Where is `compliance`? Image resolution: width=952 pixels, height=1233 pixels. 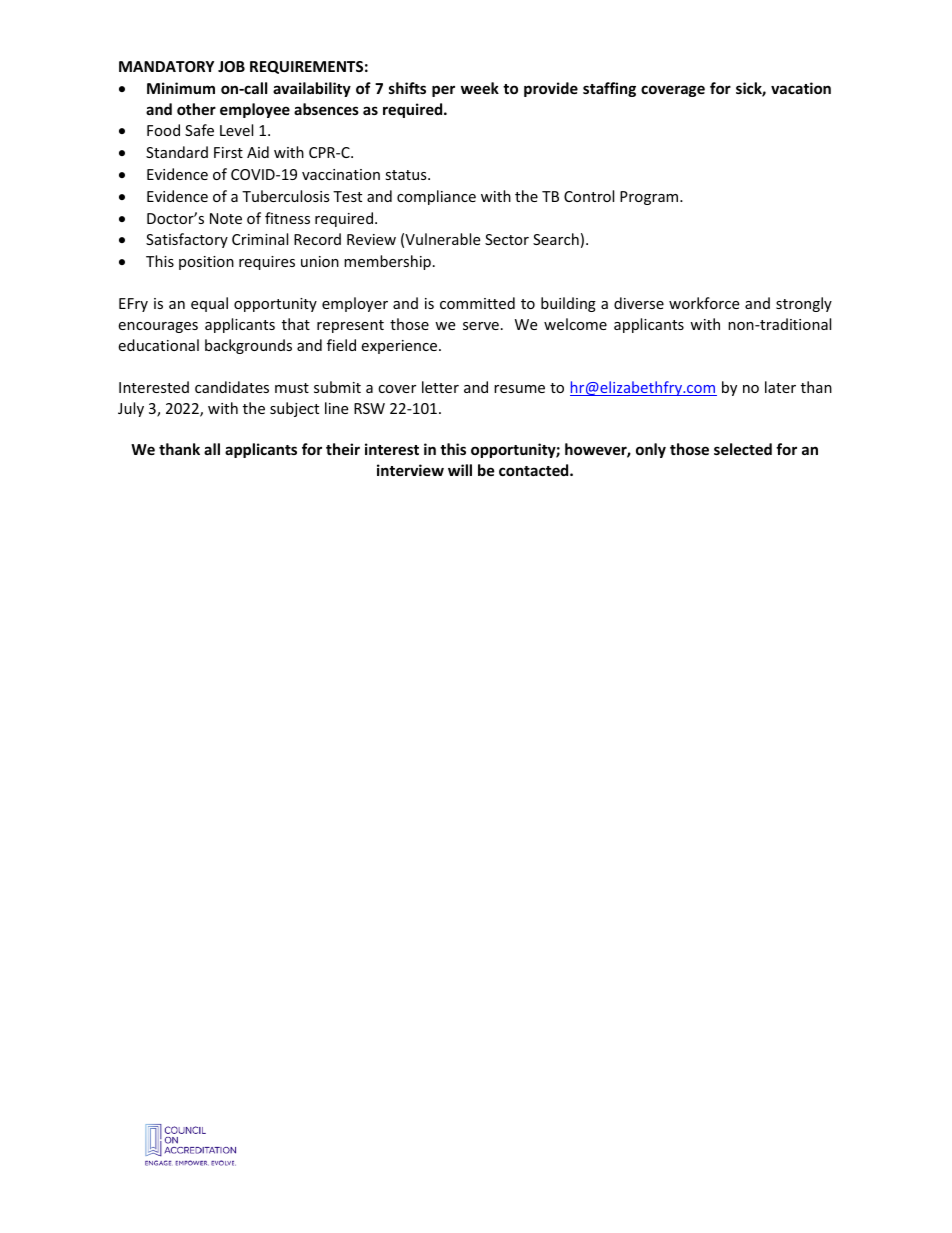 compliance is located at coordinates (436, 197).
